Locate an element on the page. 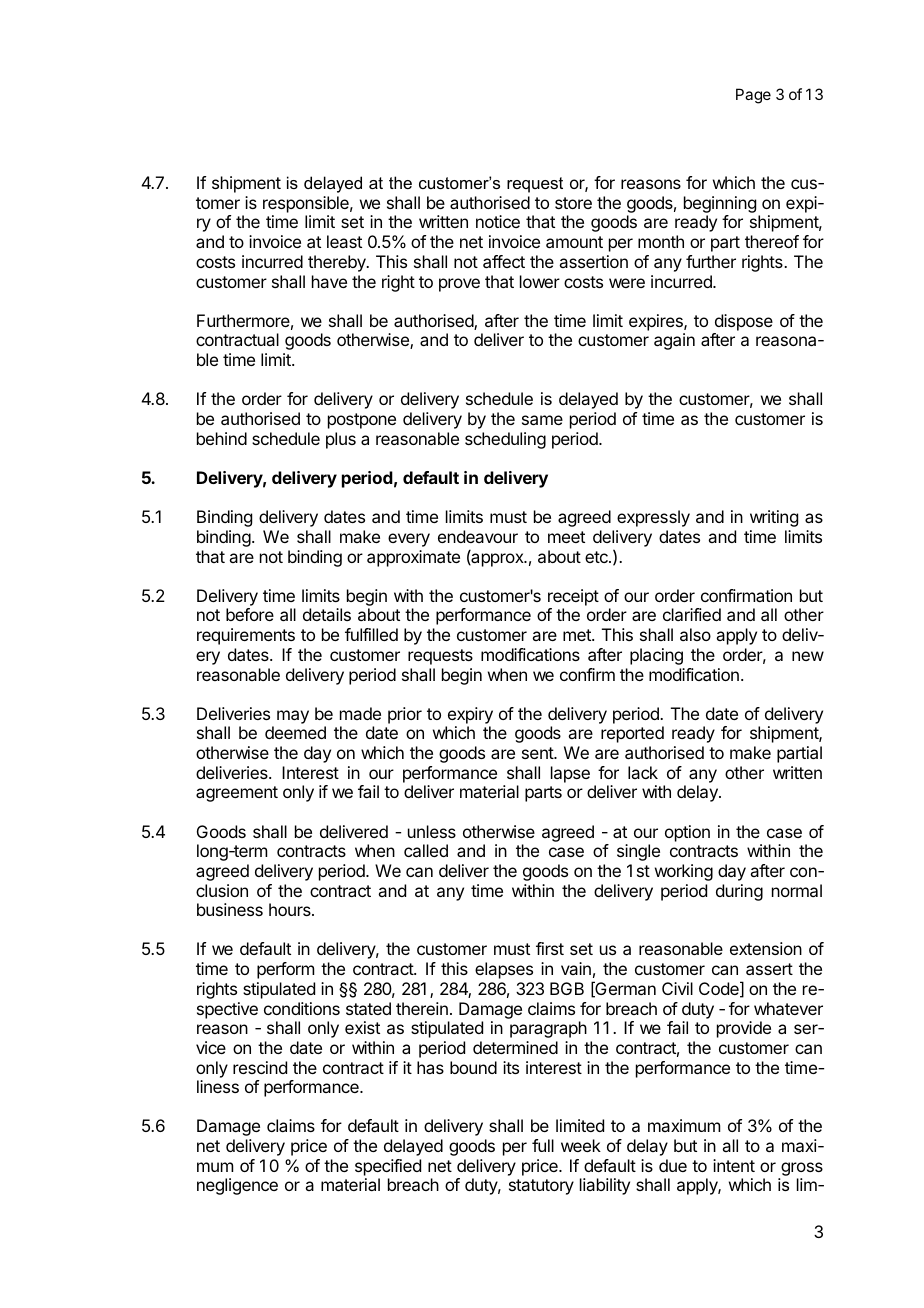 This page has height=1308, width=924. agreement is located at coordinates (237, 794).
